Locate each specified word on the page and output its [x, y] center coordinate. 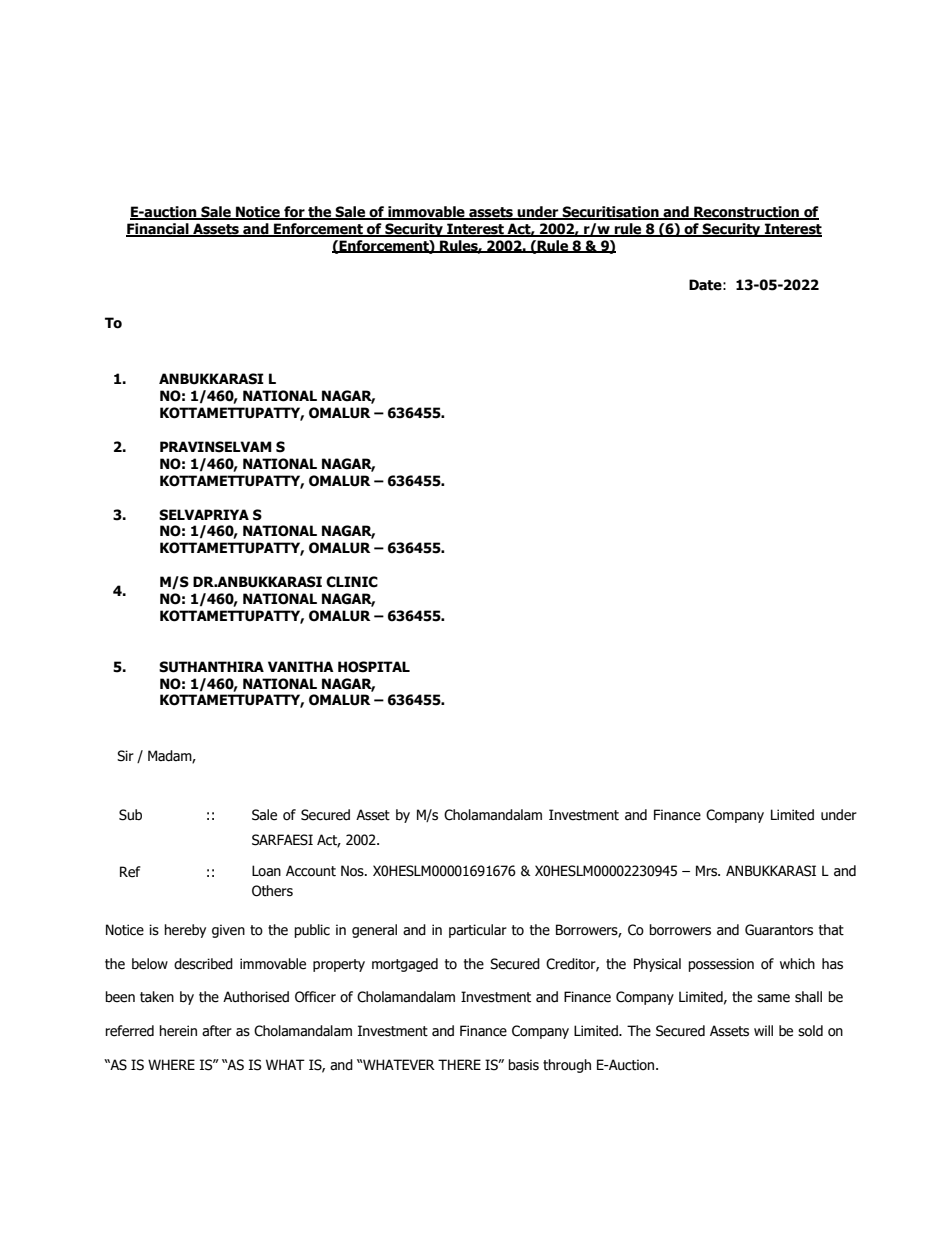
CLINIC [352, 582]
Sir [125, 756]
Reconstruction [746, 213]
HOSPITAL [374, 667]
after [217, 1031]
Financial [158, 230]
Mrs [708, 871]
